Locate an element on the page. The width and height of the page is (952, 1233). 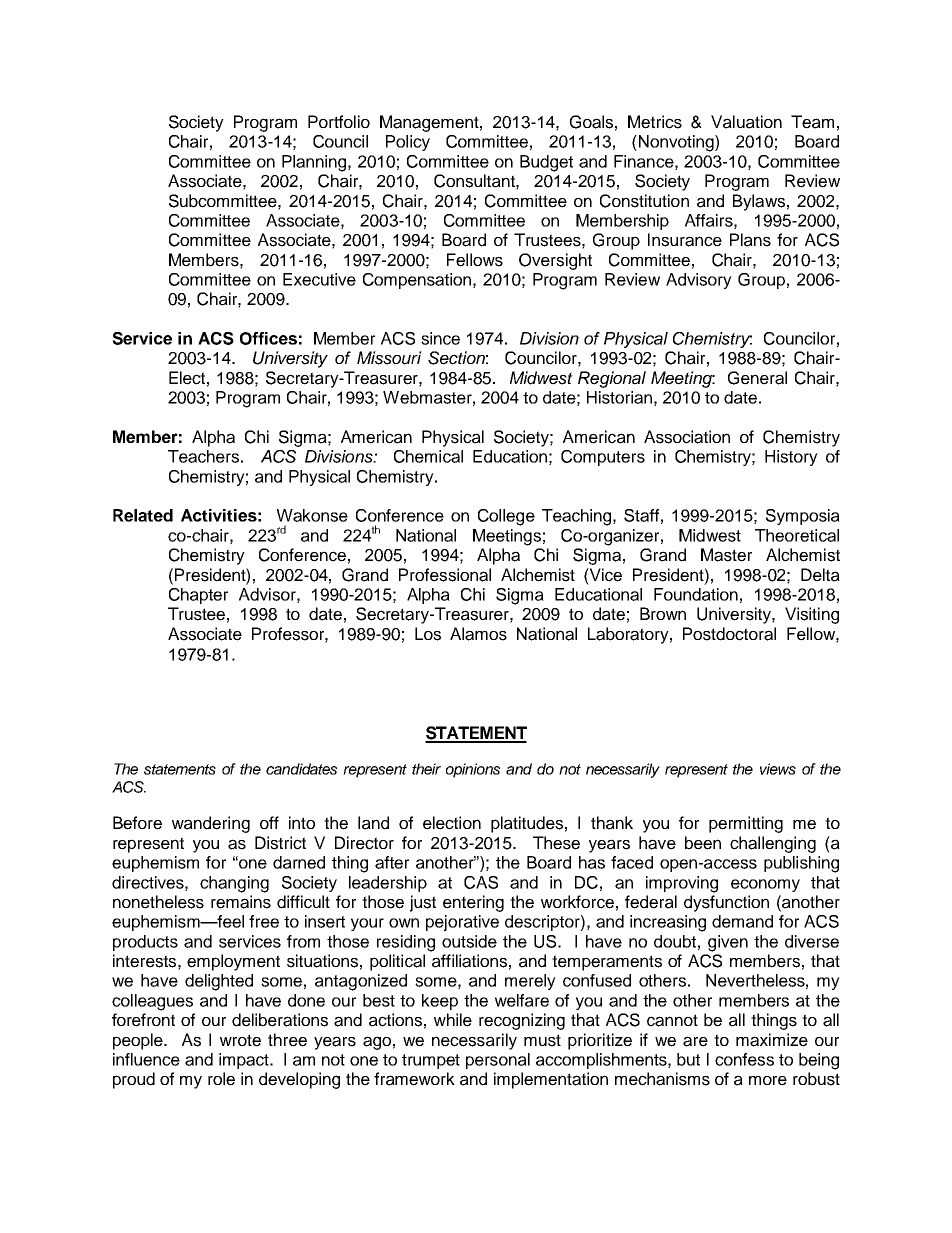
Portfolio is located at coordinates (339, 121).
